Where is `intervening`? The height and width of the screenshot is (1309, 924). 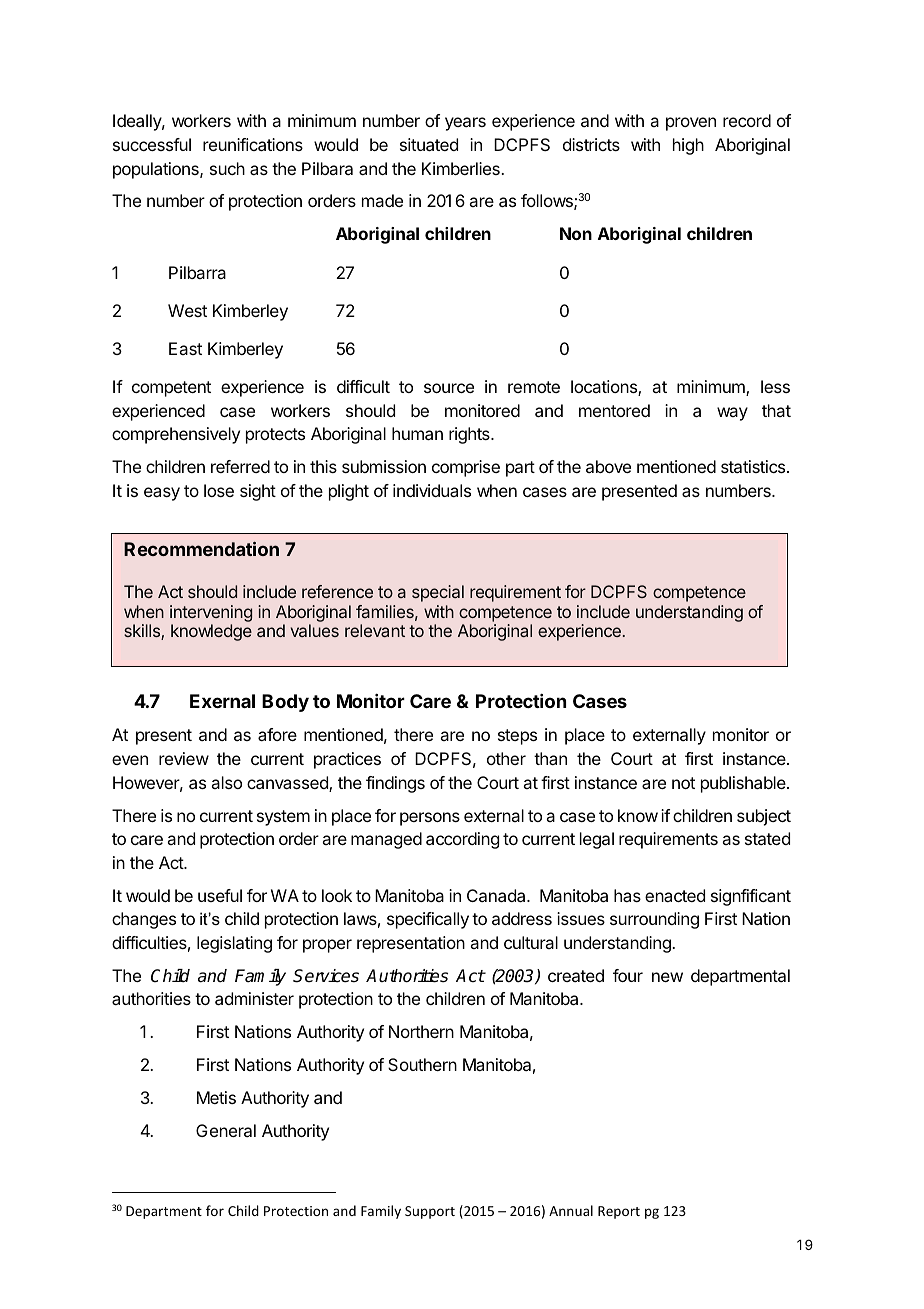 intervening is located at coordinates (211, 615).
